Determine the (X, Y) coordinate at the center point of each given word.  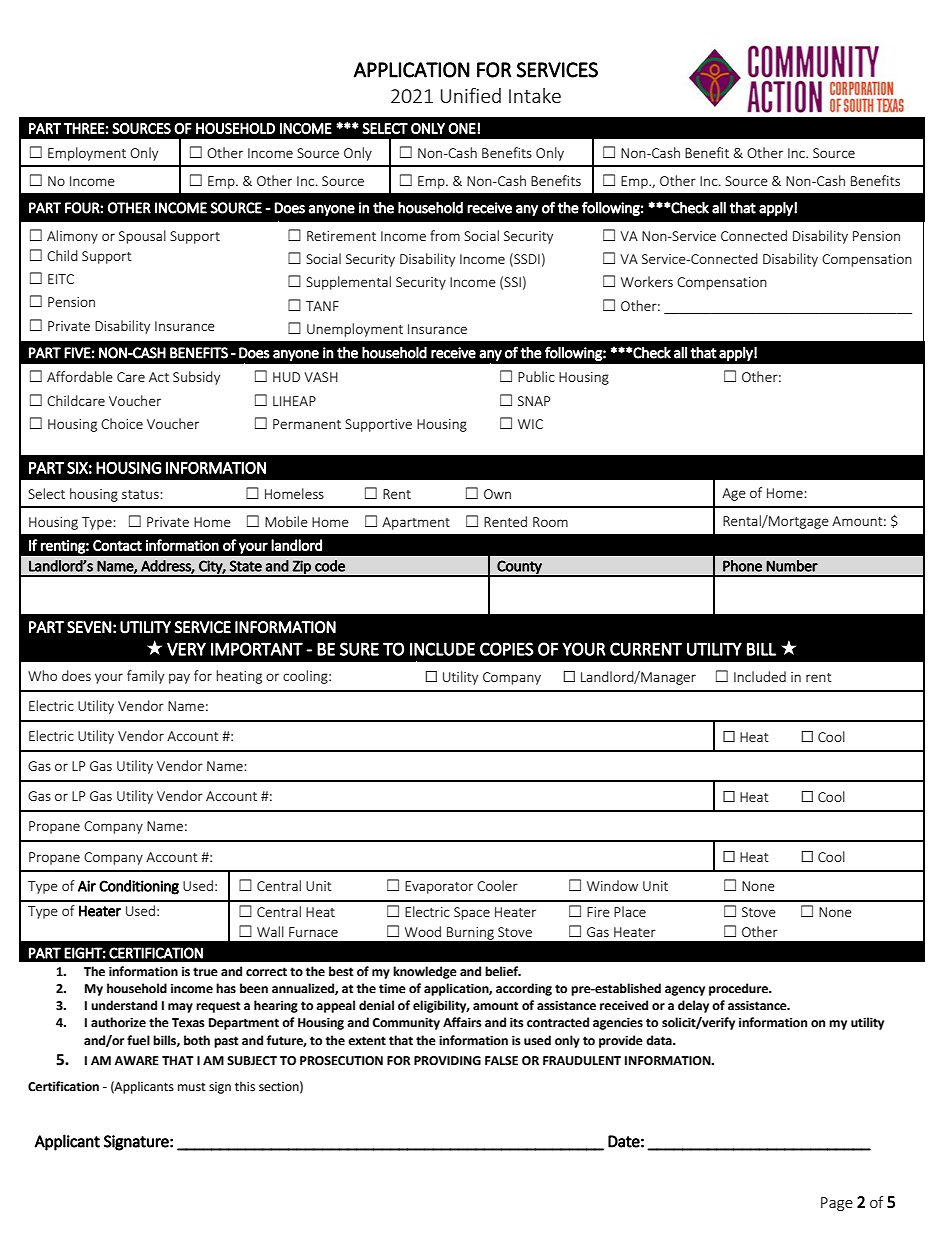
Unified (471, 95)
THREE (84, 128)
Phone (742, 566)
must (192, 1087)
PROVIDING (447, 1061)
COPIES (507, 649)
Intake (535, 95)
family (145, 677)
